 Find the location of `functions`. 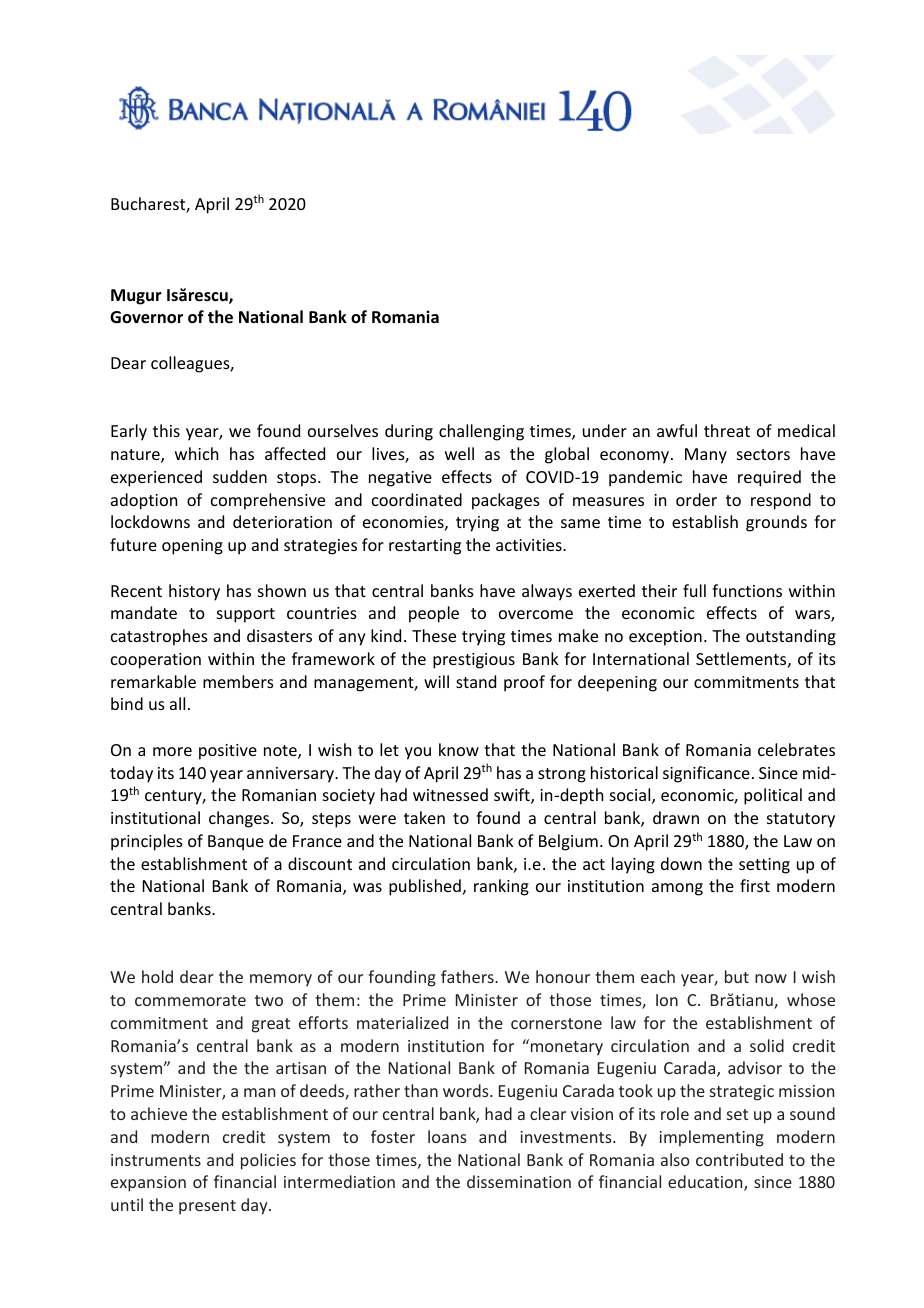

functions is located at coordinates (747, 590).
